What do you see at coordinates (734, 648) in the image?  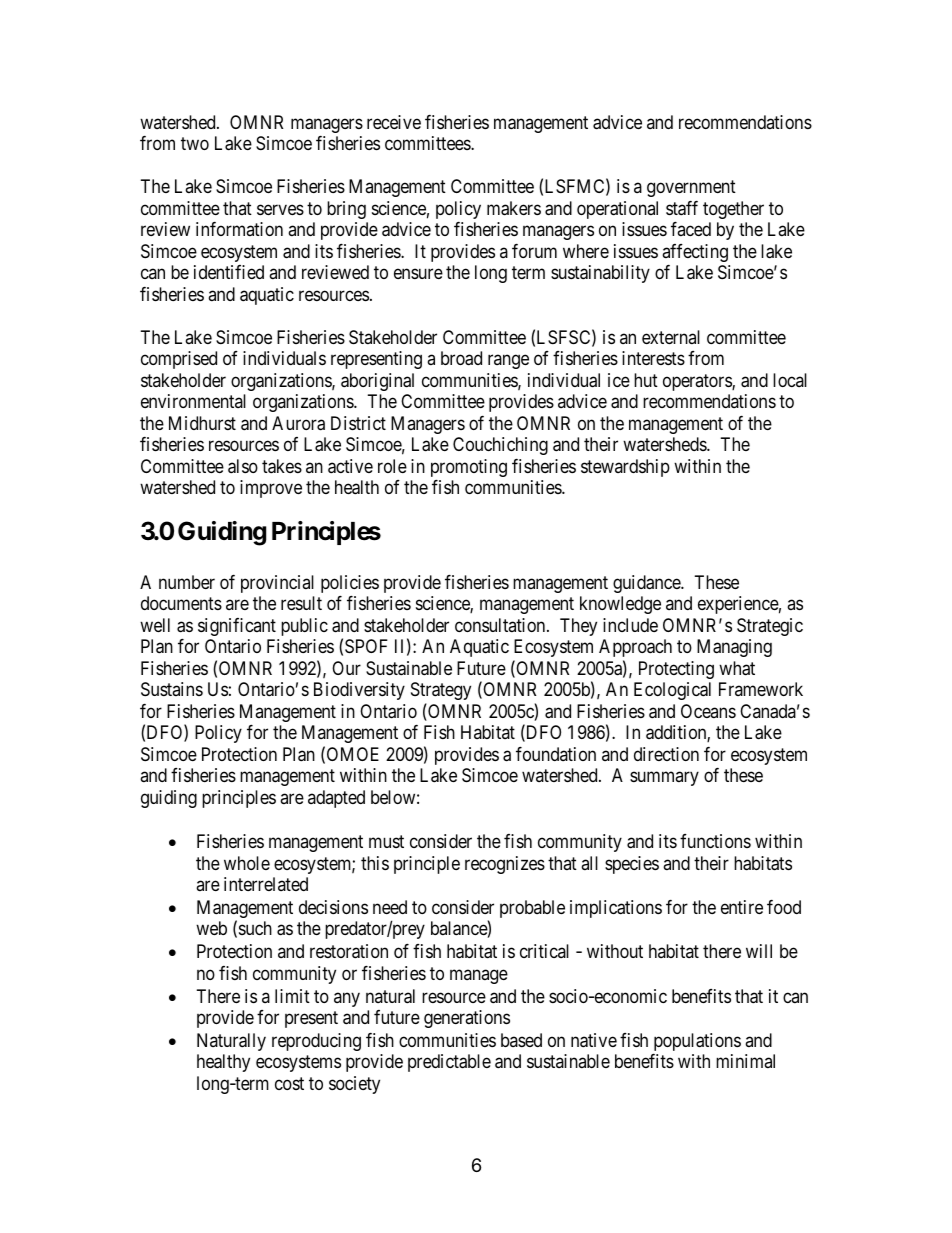 I see `Managing` at bounding box center [734, 648].
